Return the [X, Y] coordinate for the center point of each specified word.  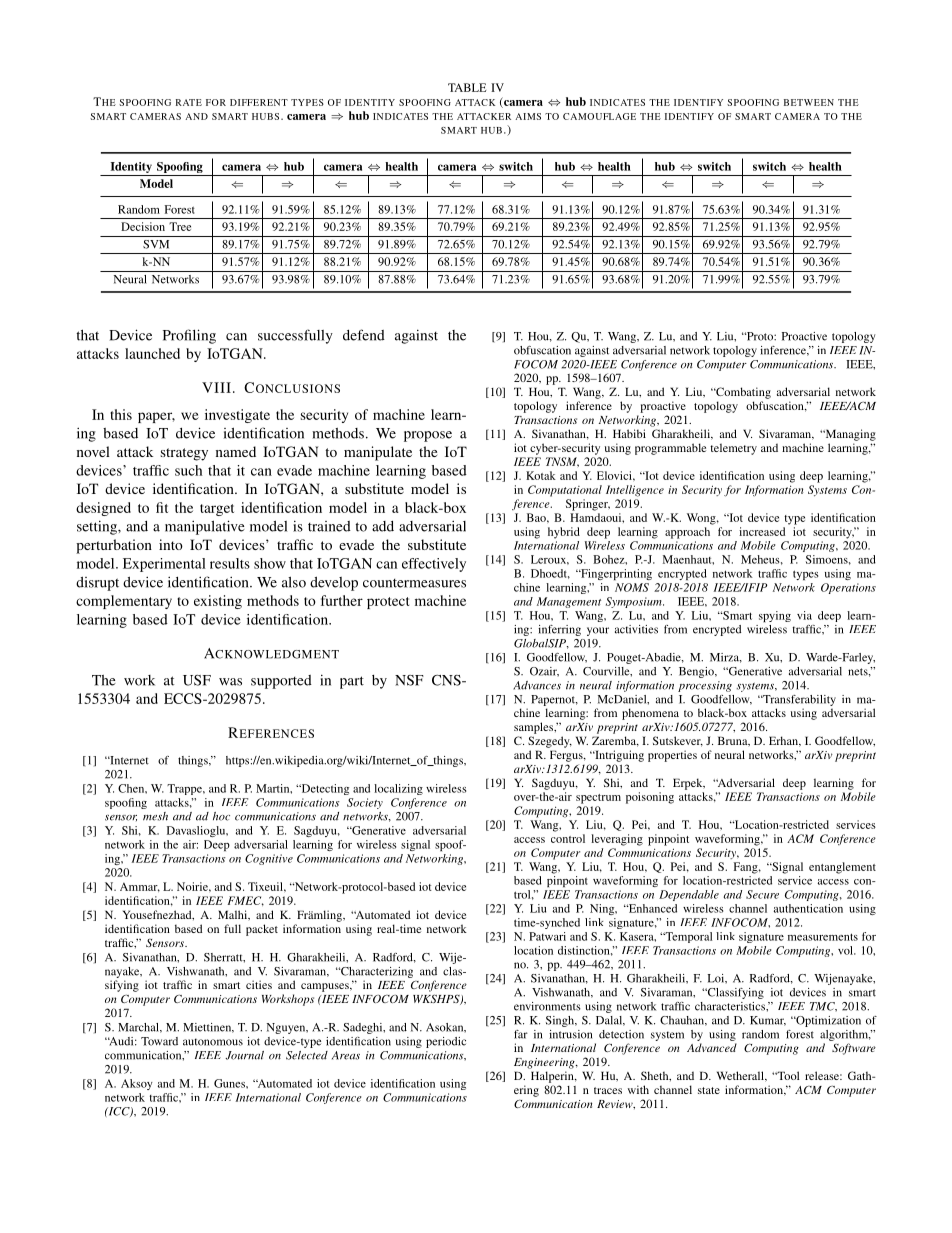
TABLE [467, 87]
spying [775, 616]
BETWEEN [809, 102]
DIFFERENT [259, 102]
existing [218, 602]
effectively [434, 565]
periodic [446, 1042]
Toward [159, 1041]
